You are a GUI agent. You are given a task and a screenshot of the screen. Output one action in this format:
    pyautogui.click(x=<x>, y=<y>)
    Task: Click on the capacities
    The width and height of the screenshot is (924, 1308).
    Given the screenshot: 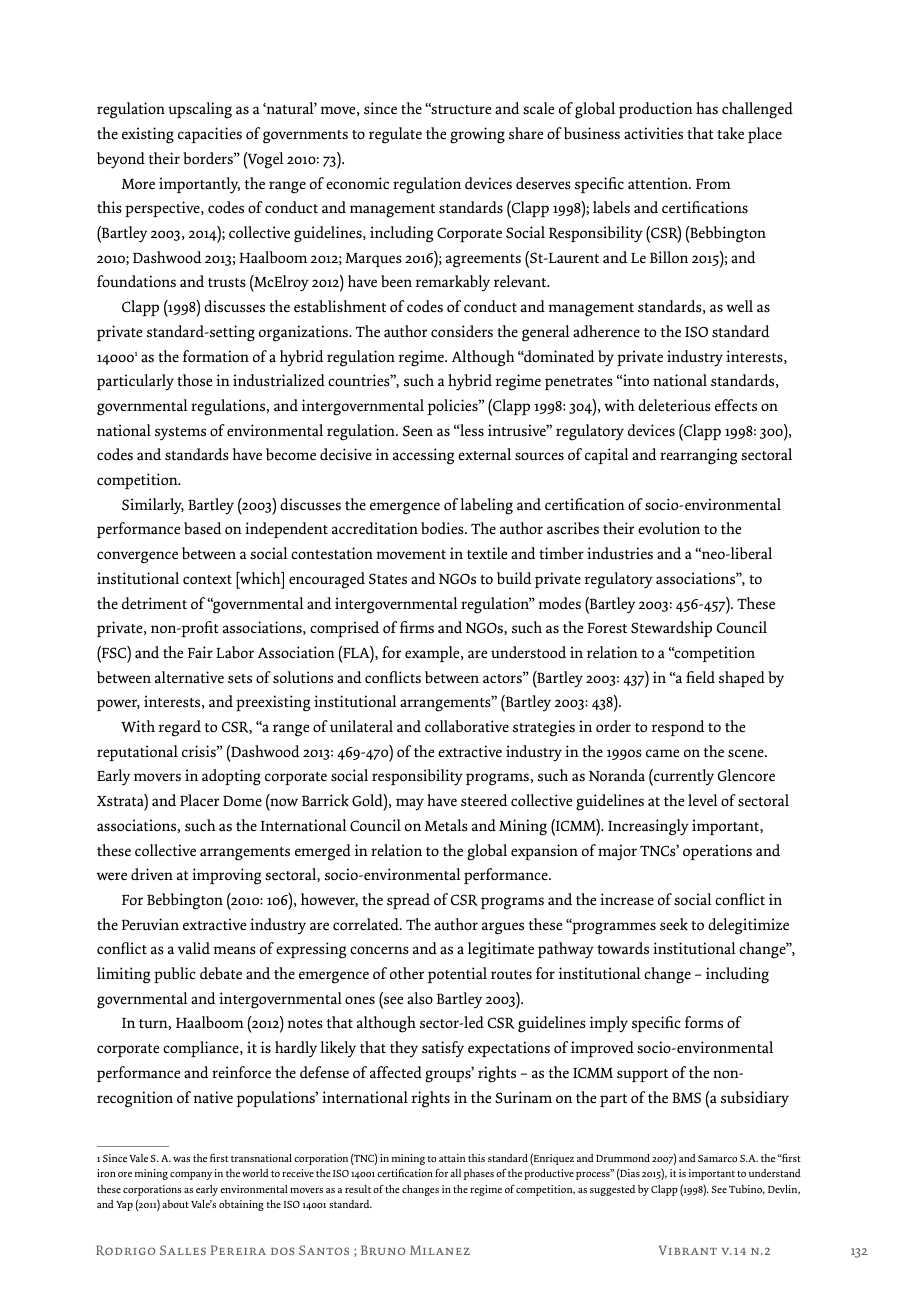 What is the action you would take?
    pyautogui.click(x=210, y=135)
